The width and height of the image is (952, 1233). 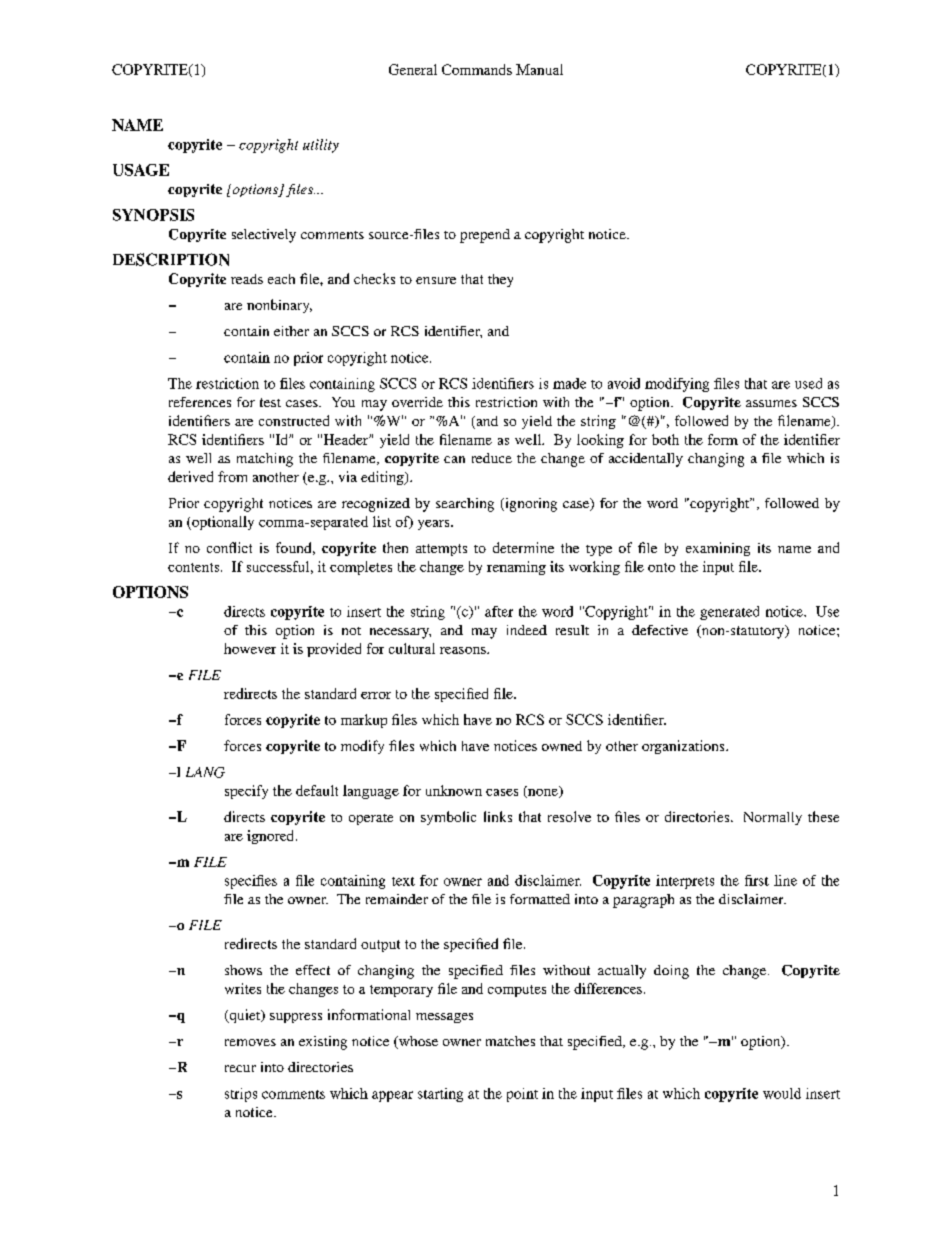 What do you see at coordinates (782, 1093) in the image?
I see `would` at bounding box center [782, 1093].
